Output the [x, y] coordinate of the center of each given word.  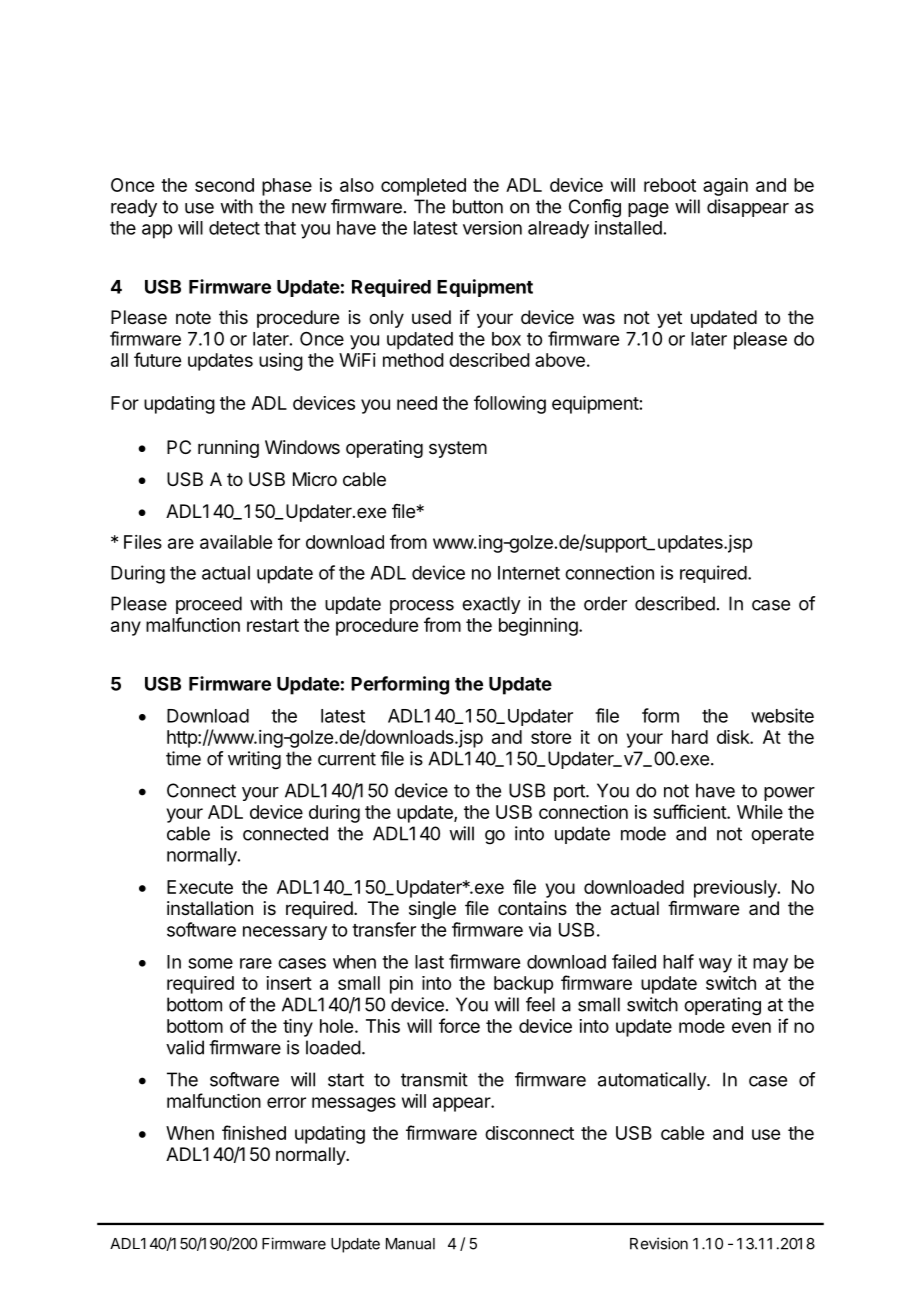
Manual [410, 1244]
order [605, 603]
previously [736, 889]
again [725, 187]
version [492, 228]
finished [254, 1132]
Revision [659, 1243]
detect [234, 228]
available [236, 542]
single [432, 910]
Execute [200, 887]
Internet [529, 573]
